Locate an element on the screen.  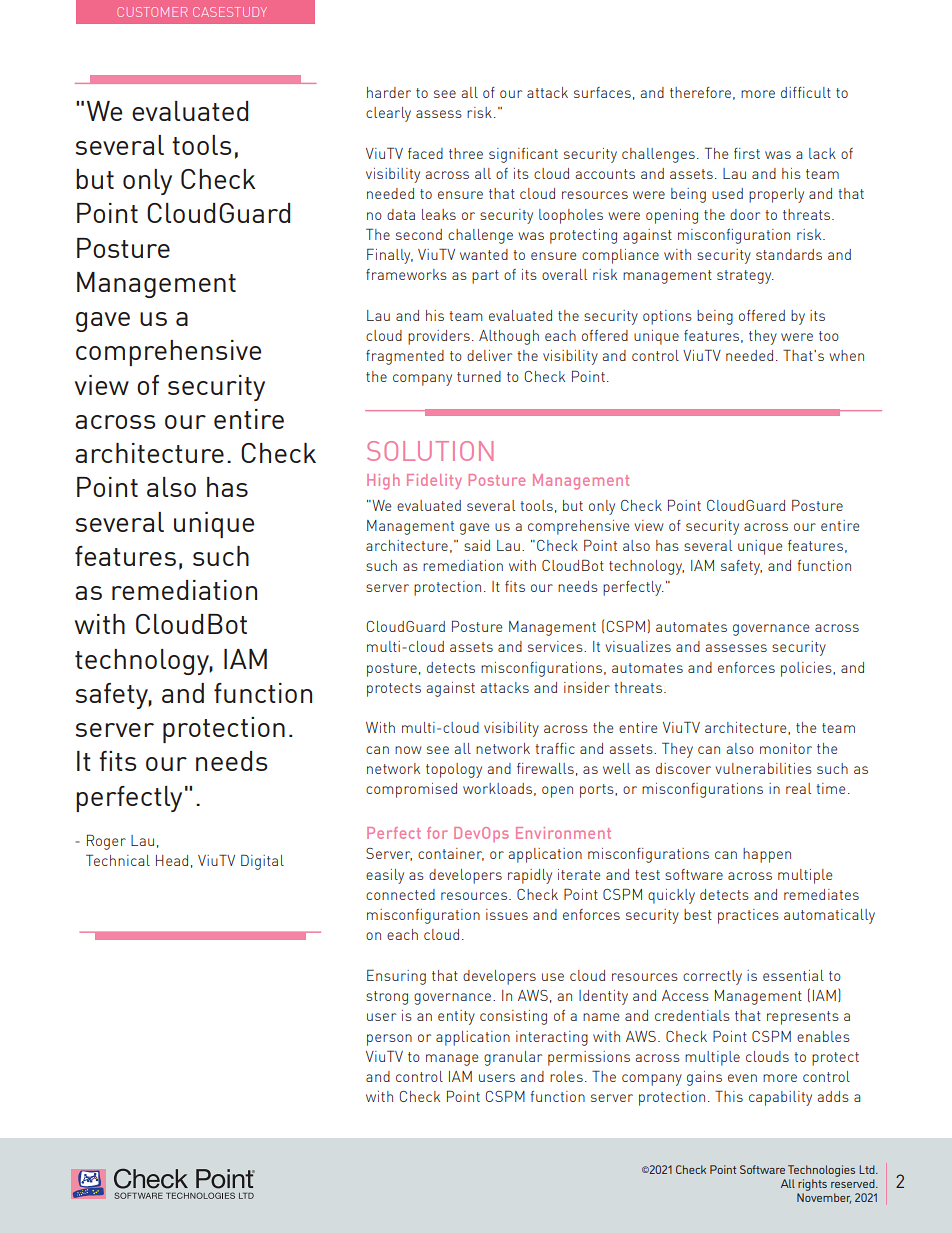
Head is located at coordinates (172, 860).
